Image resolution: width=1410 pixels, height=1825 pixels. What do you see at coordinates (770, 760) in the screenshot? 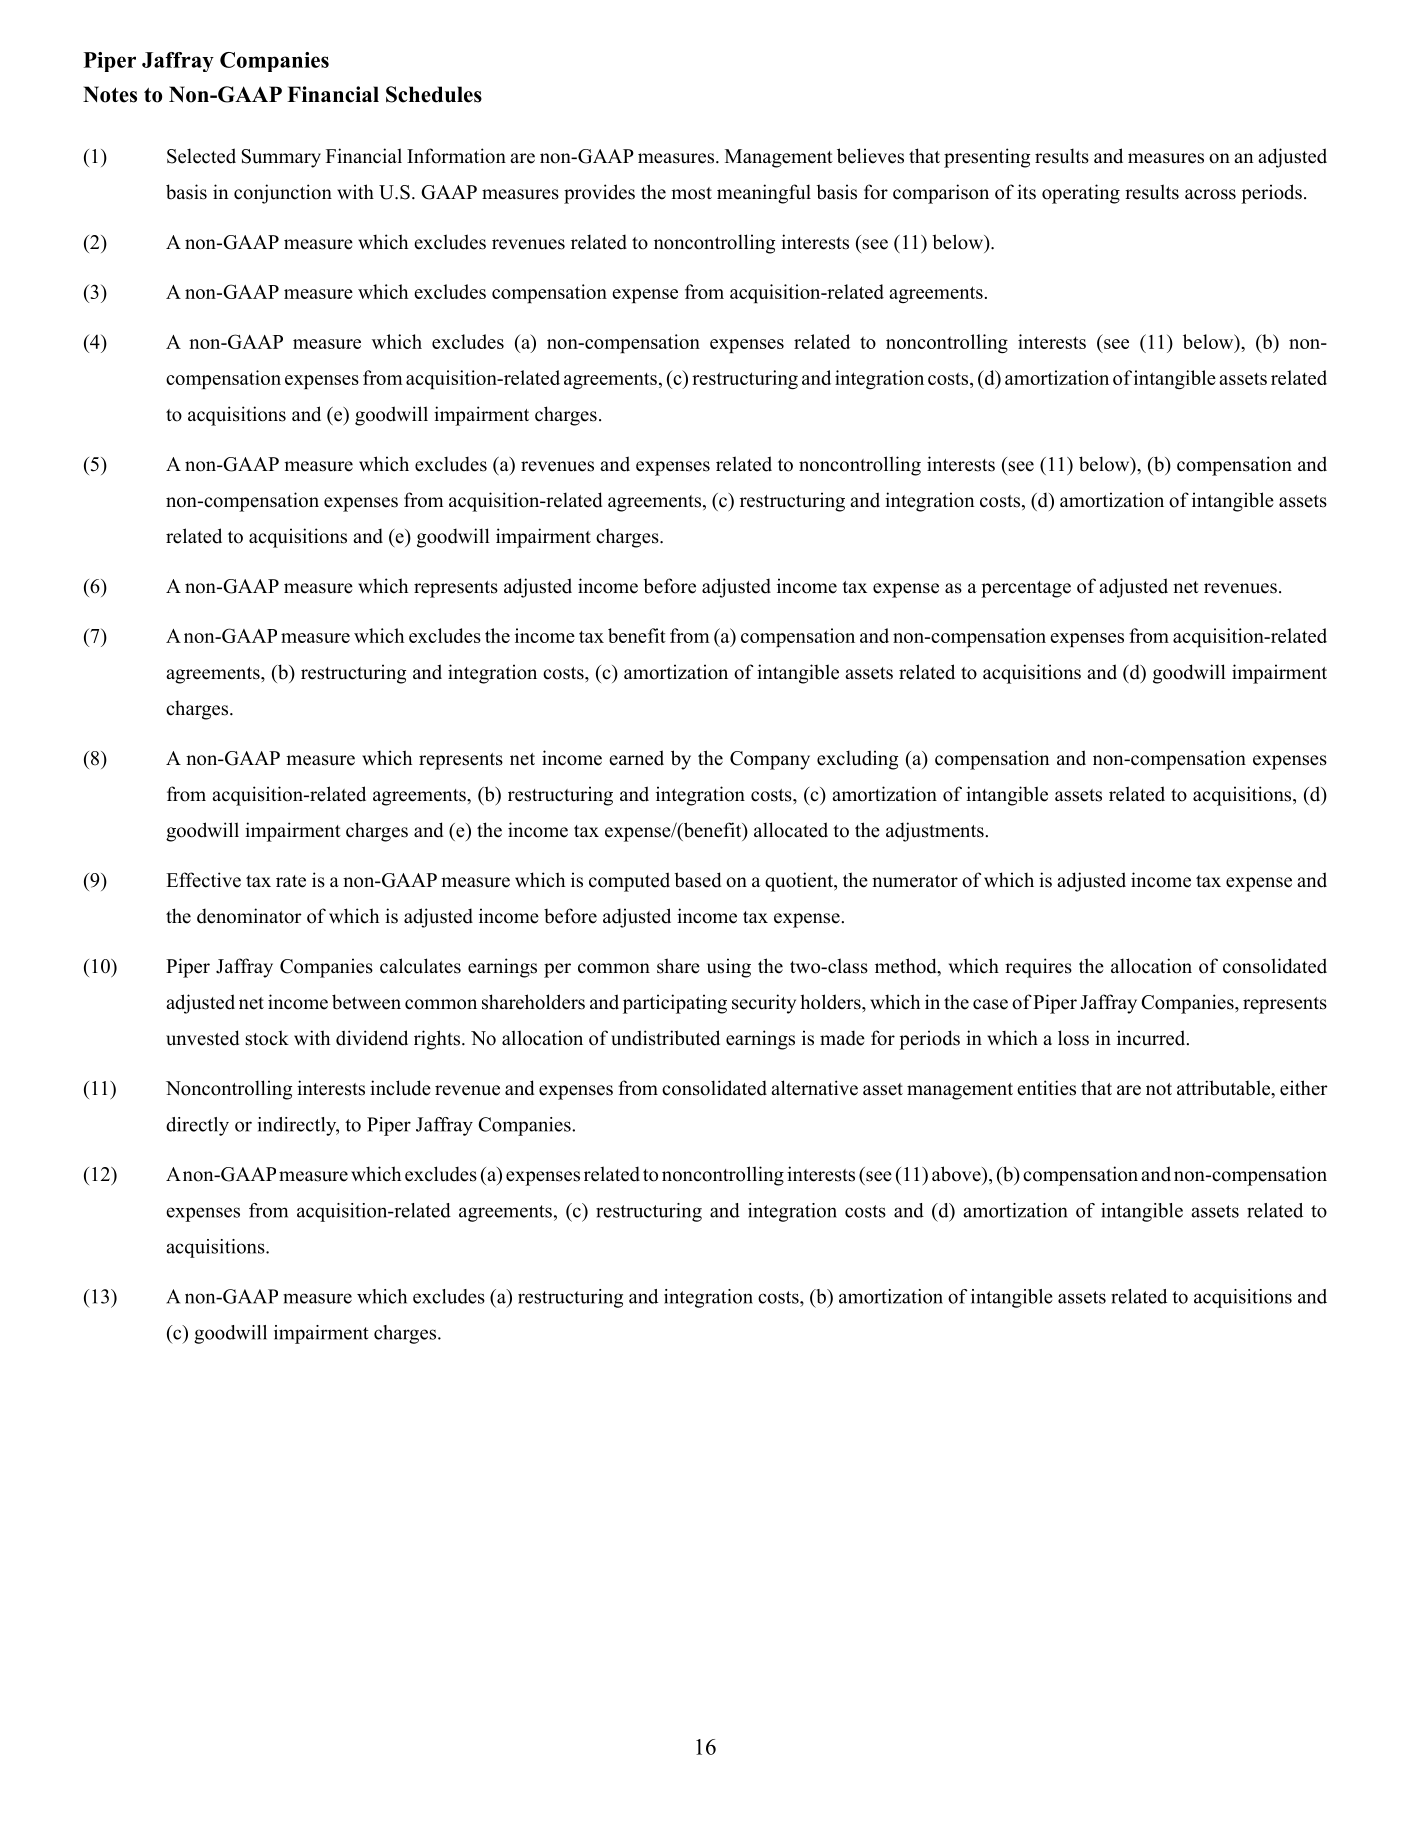
I see `Company` at bounding box center [770, 760].
